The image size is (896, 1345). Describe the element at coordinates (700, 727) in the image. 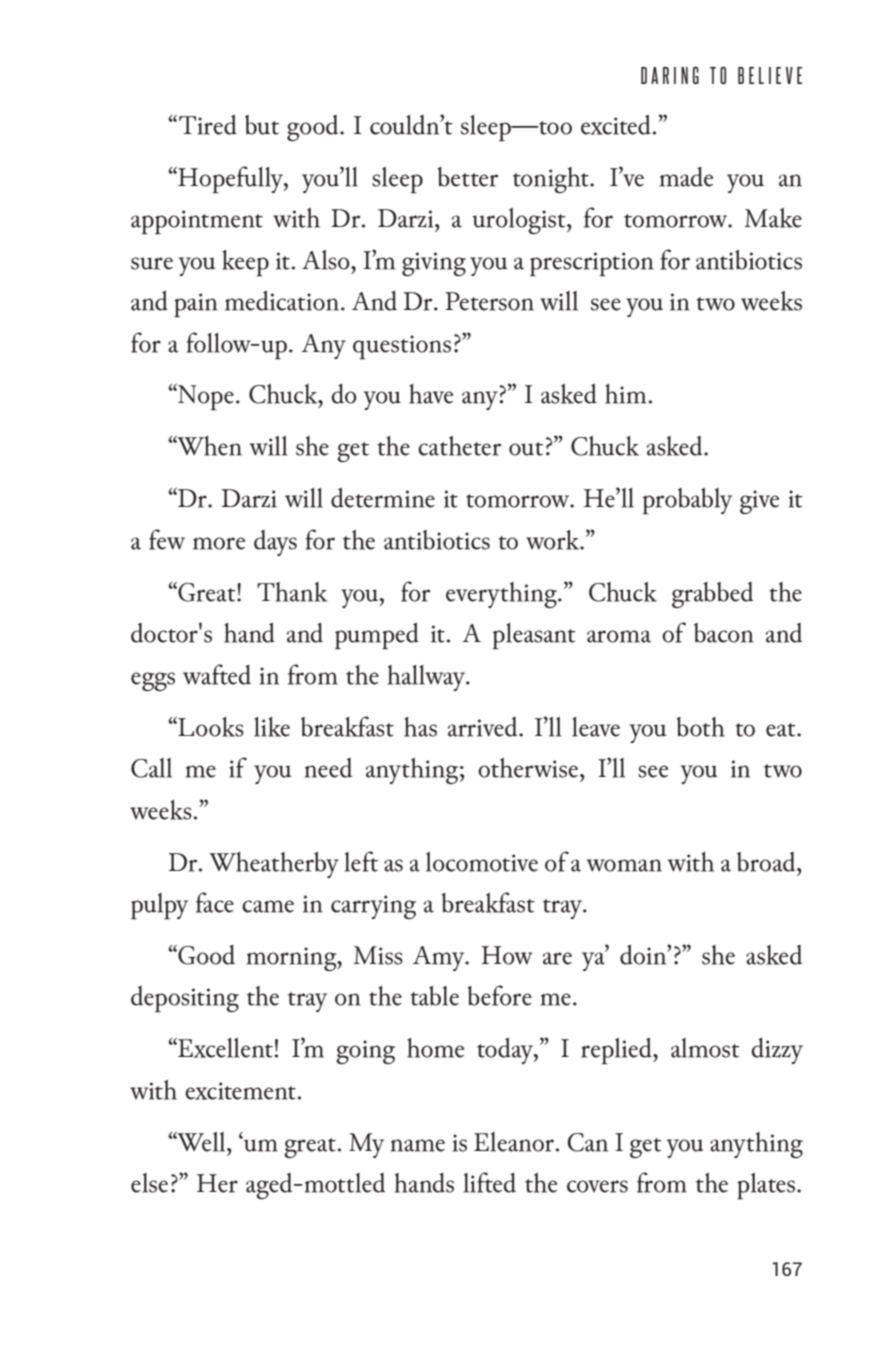

I see `both` at that location.
